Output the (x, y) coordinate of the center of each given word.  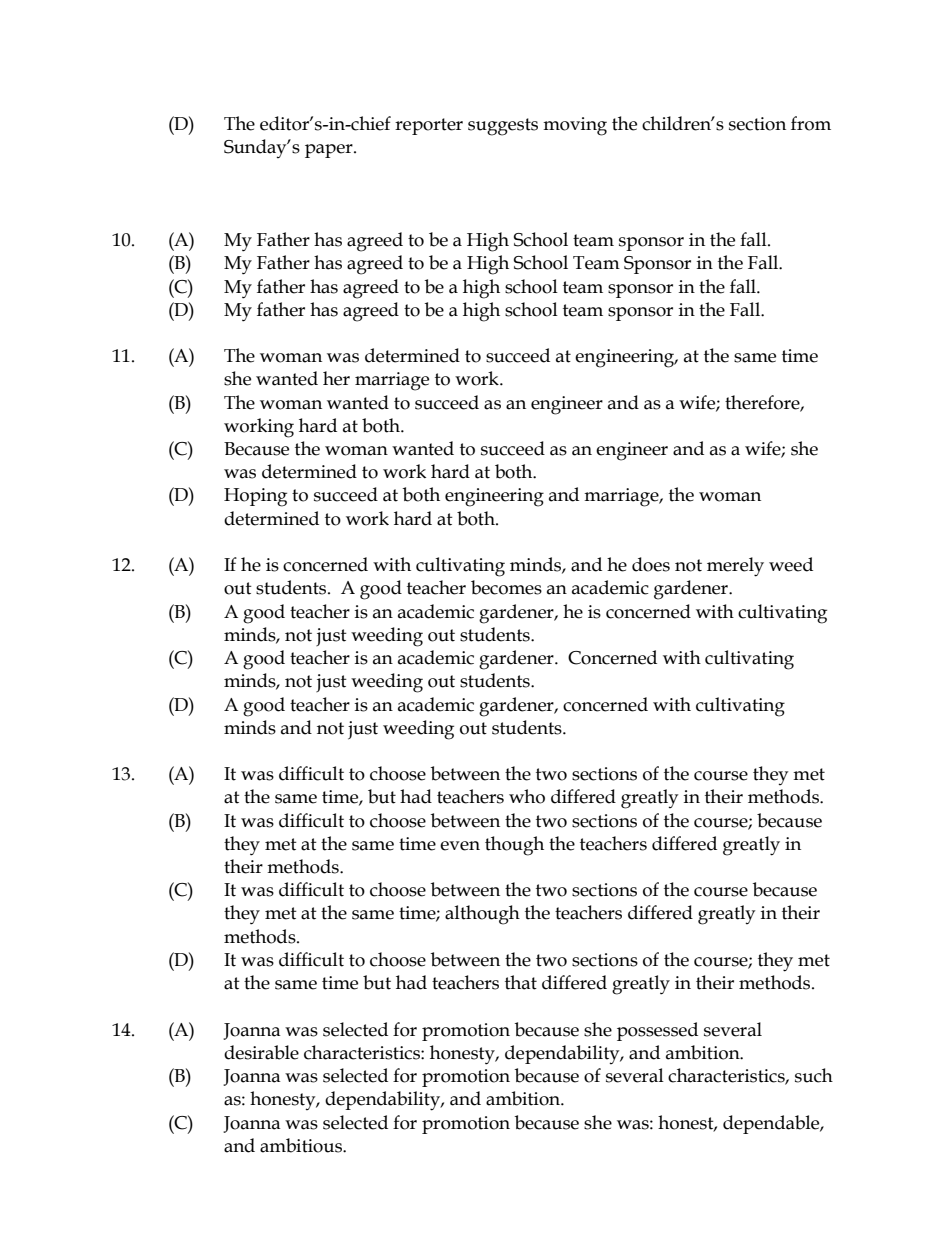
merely (735, 567)
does (651, 564)
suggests (503, 127)
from (811, 123)
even (460, 846)
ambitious (302, 1145)
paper (330, 151)
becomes (506, 587)
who (527, 796)
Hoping (255, 497)
